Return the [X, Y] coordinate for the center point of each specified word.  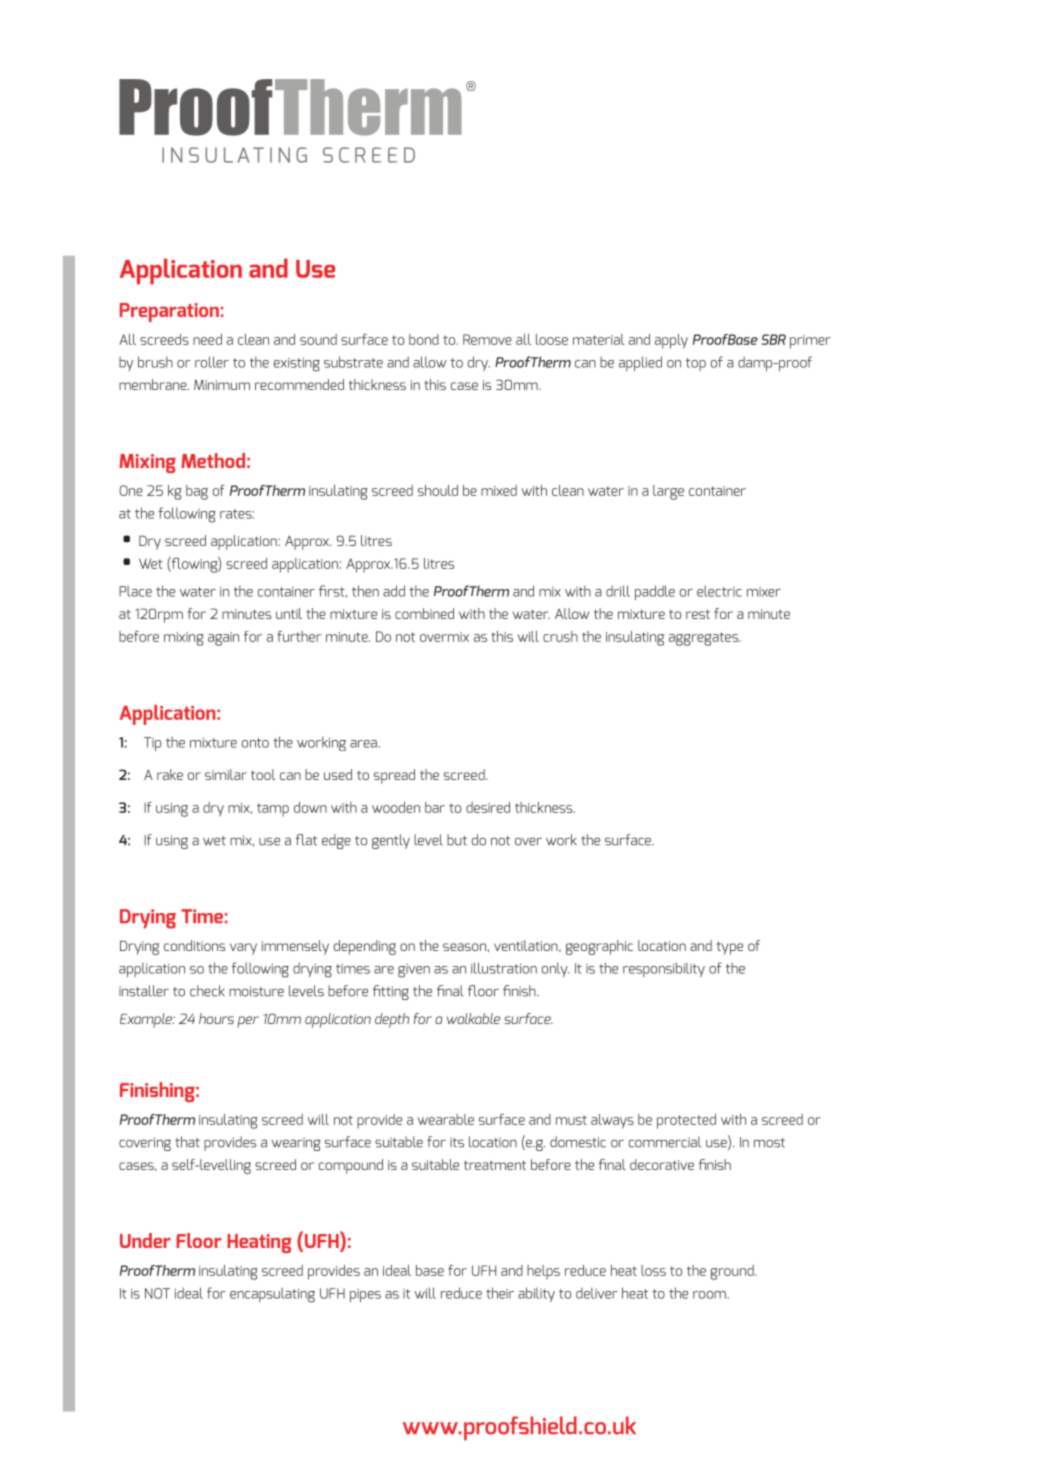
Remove [487, 339]
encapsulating [272, 1295]
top [696, 364]
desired [488, 807]
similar [226, 774]
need [207, 339]
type [730, 948]
